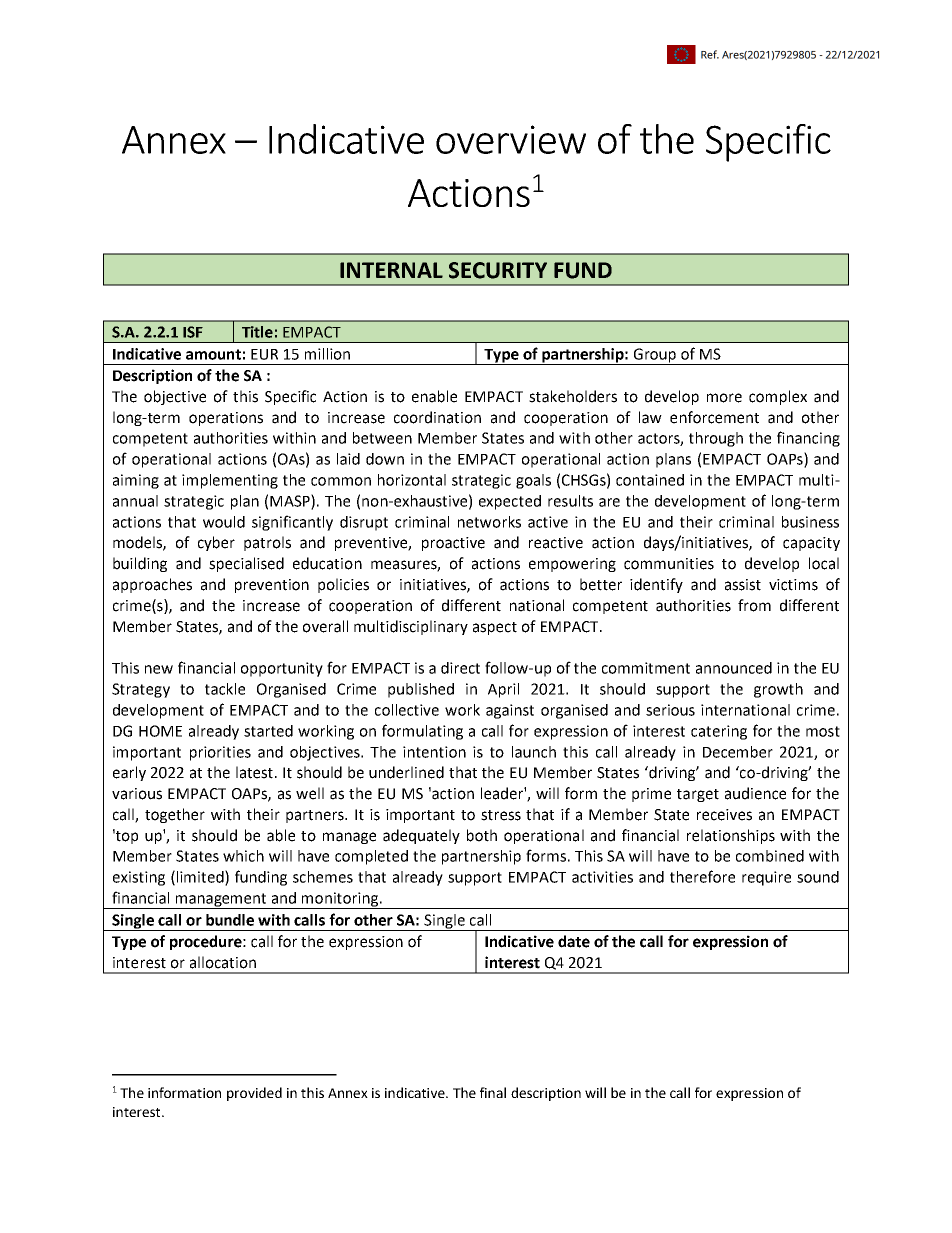 This page has width=952, height=1233. Describe the element at coordinates (498, 270) in the page. I see `SECURITY` at that location.
